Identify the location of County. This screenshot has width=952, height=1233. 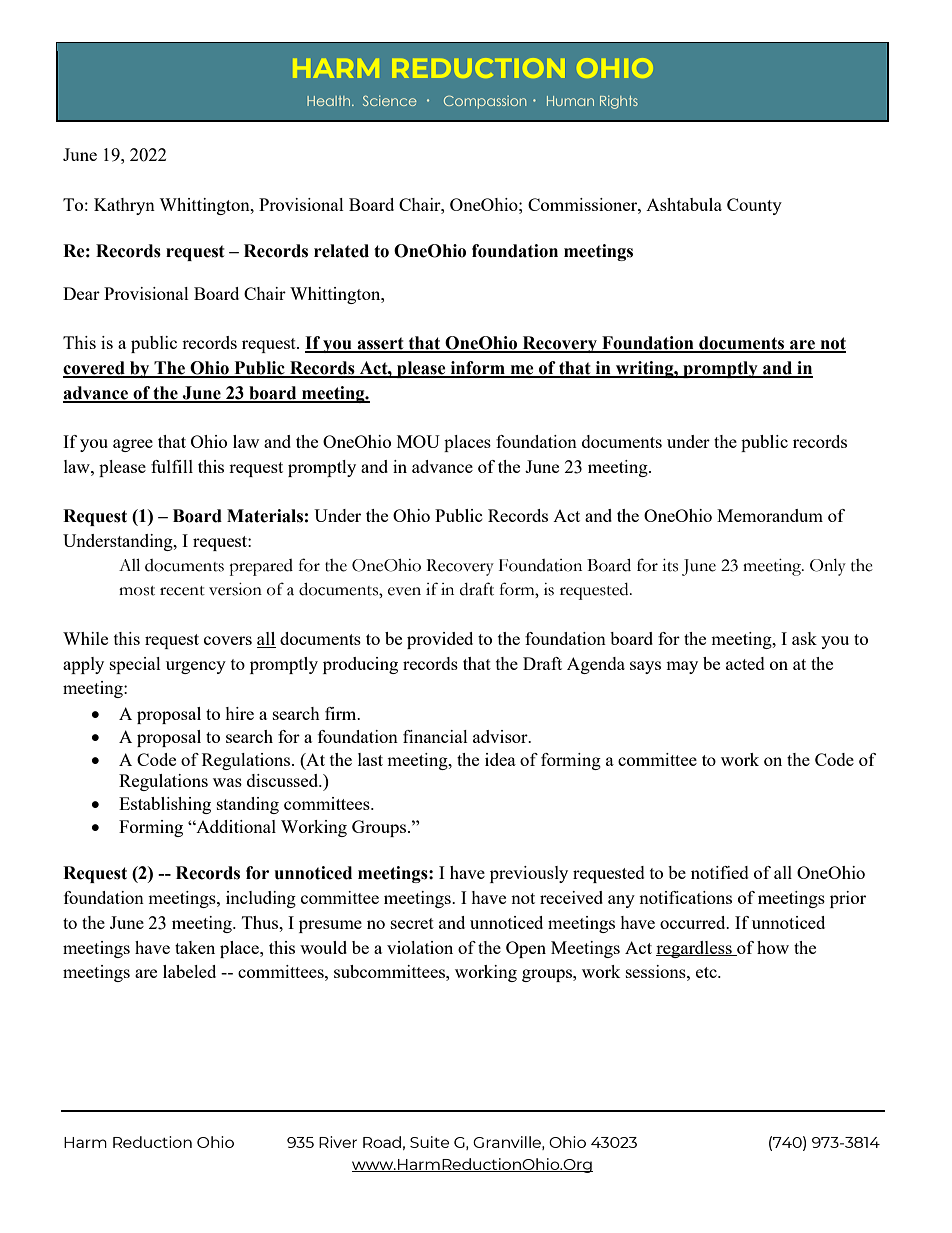
(754, 206).
